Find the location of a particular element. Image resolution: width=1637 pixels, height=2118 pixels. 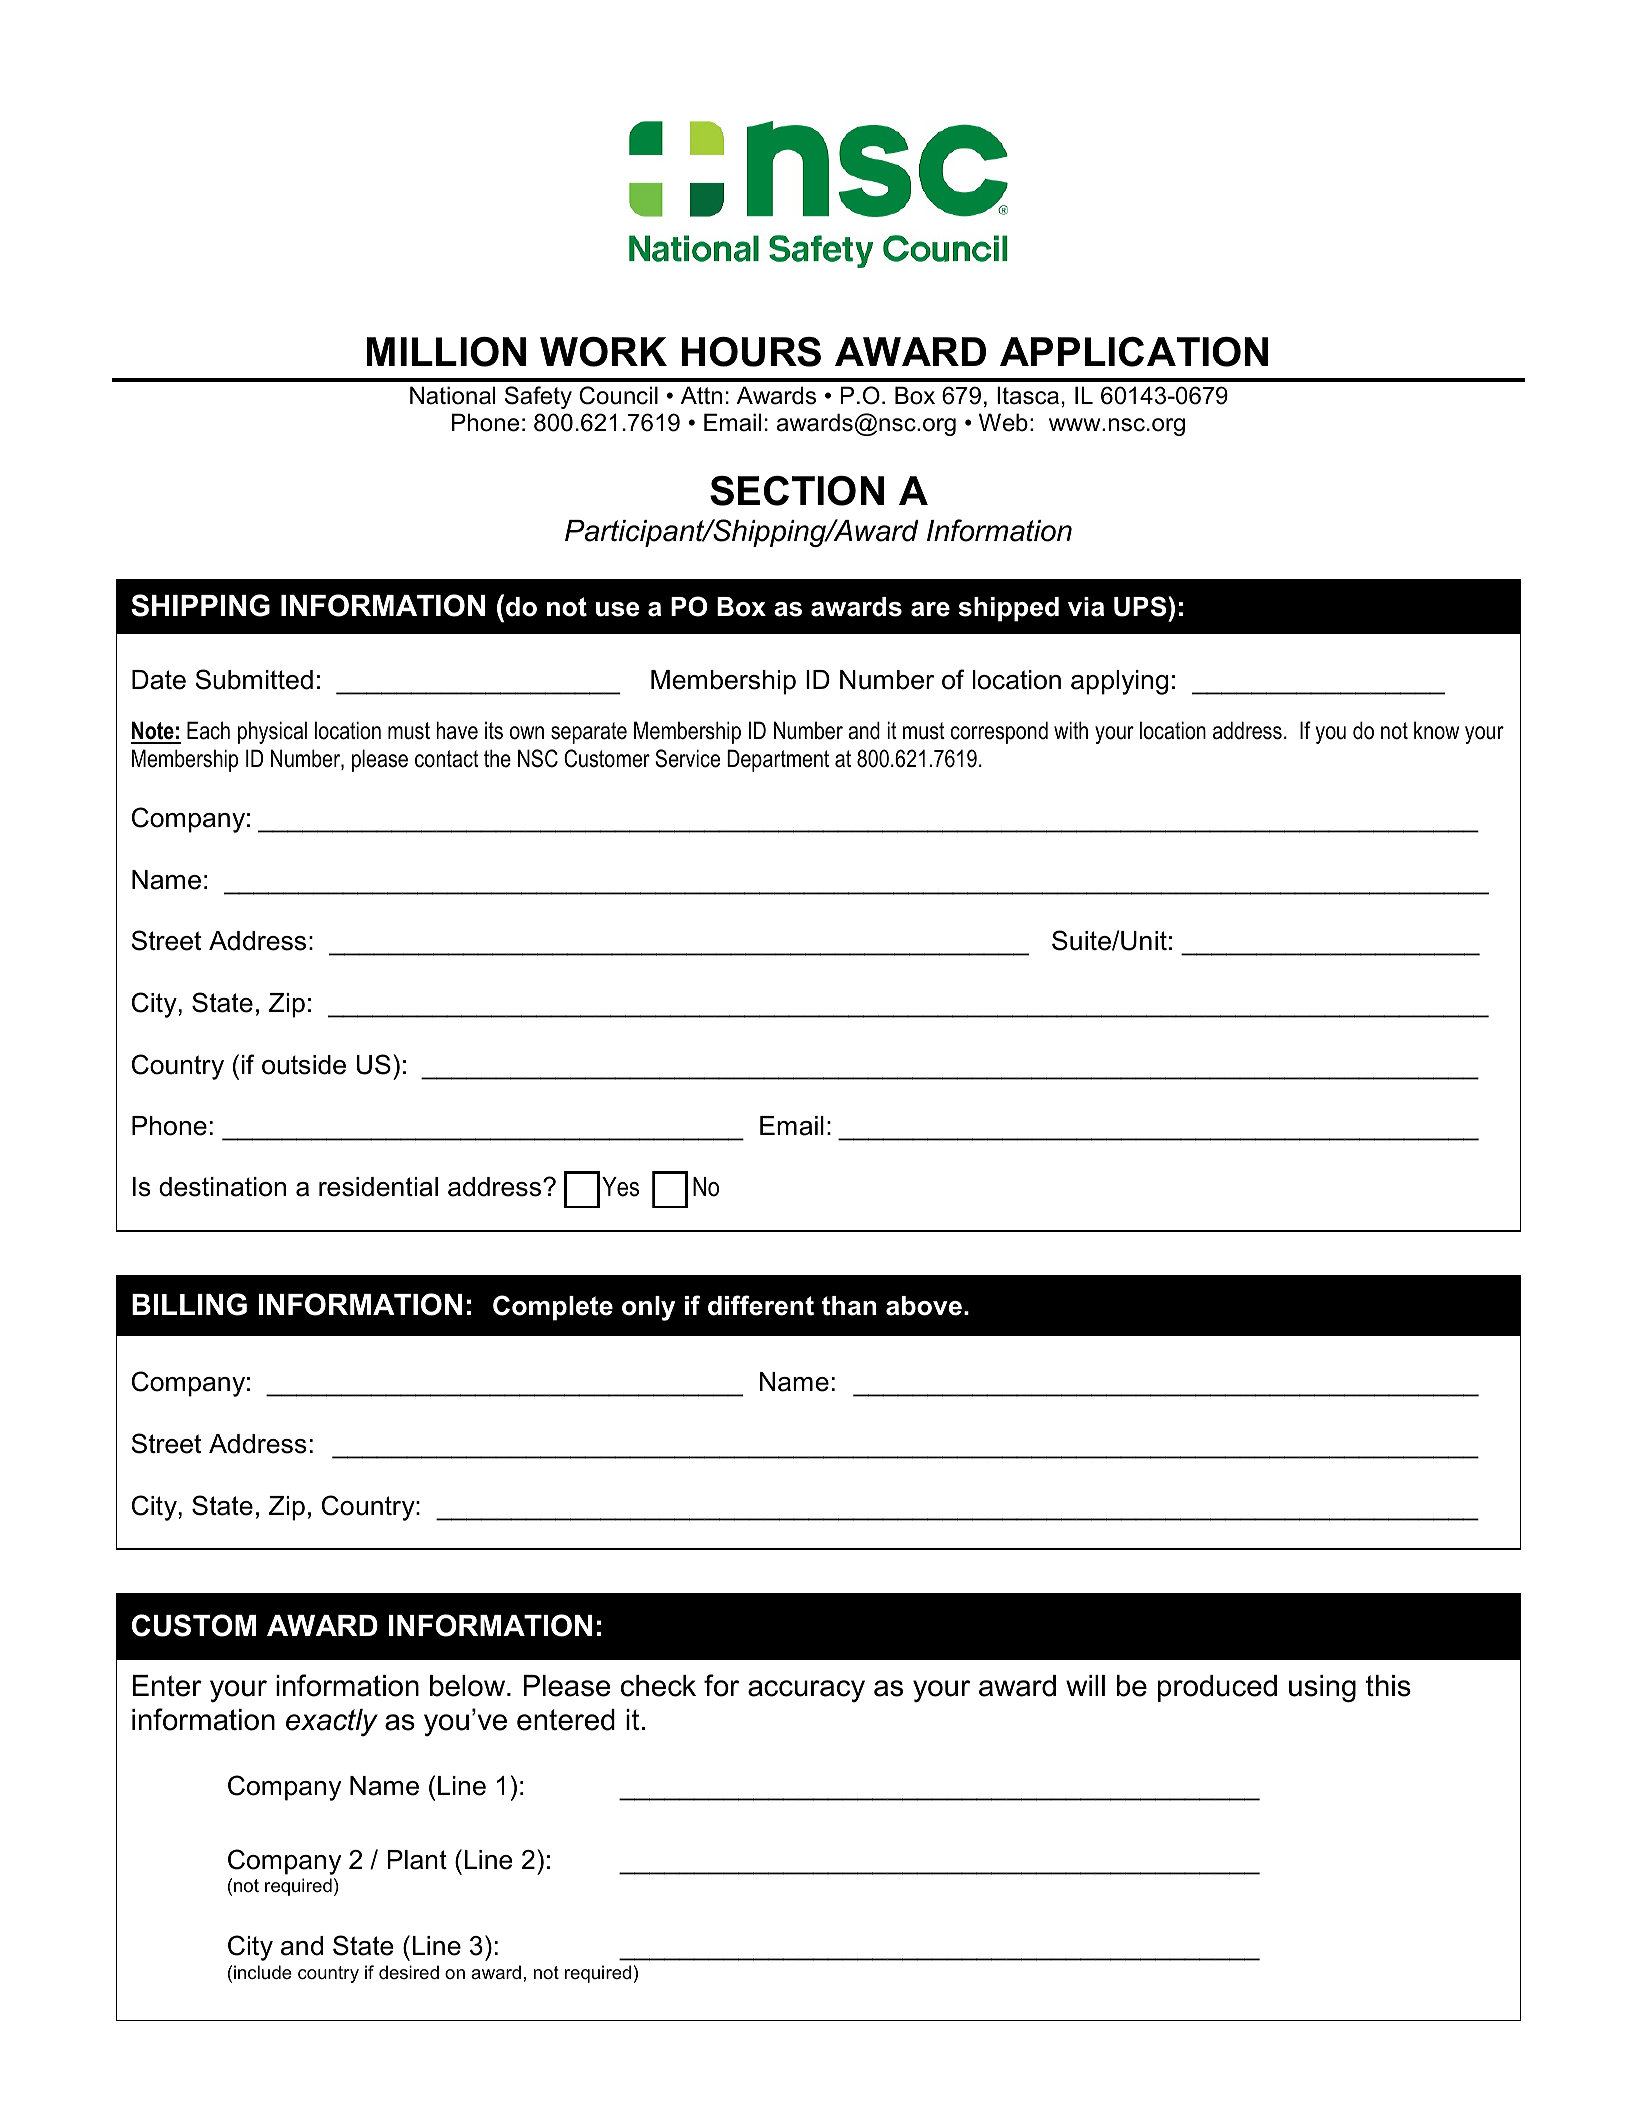

BILLING is located at coordinates (189, 1304).
